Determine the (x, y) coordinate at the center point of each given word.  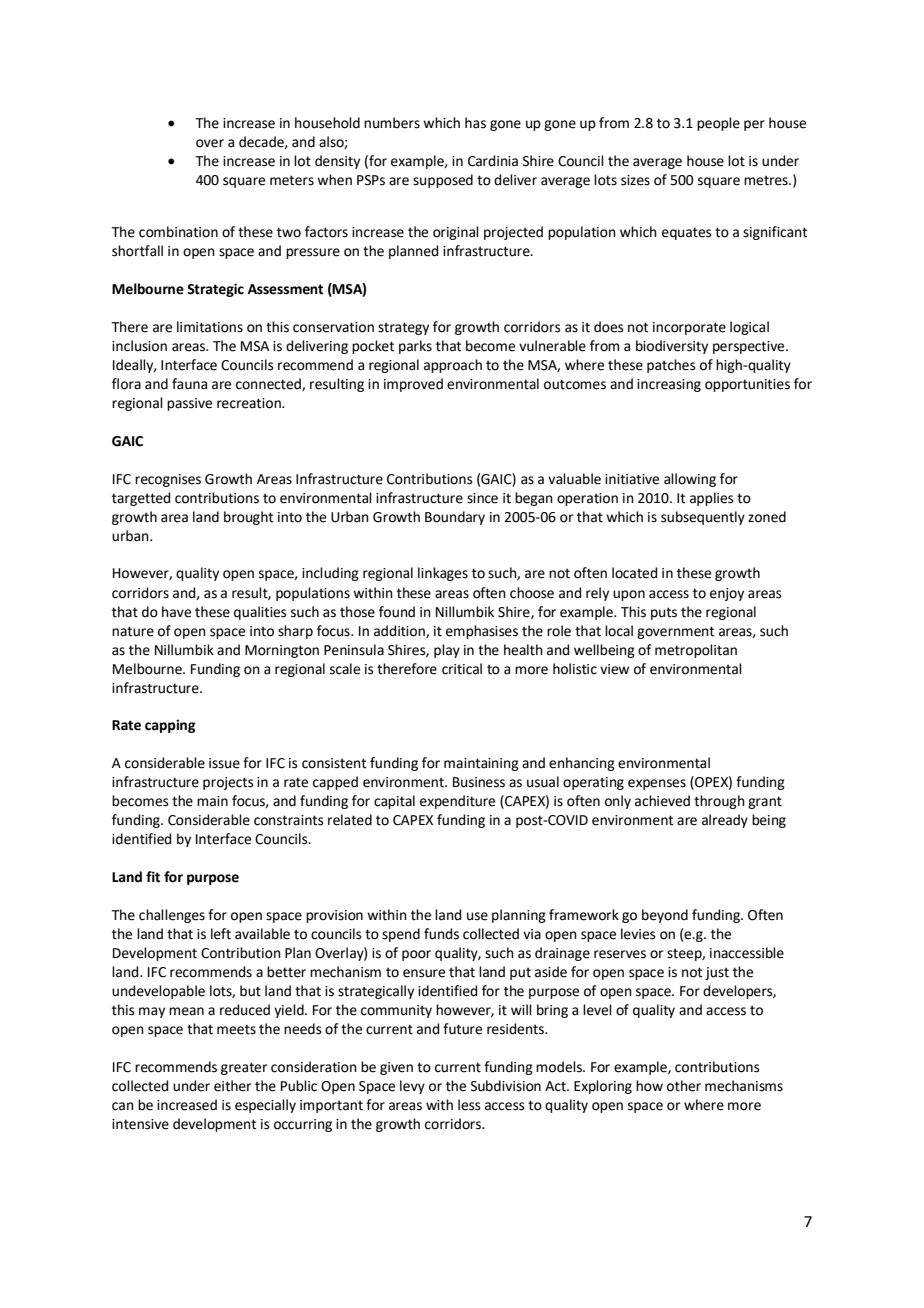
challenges (172, 916)
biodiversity (672, 347)
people (718, 124)
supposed (443, 181)
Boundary (455, 518)
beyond (665, 916)
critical (462, 669)
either (232, 1086)
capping (170, 726)
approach (453, 366)
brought (248, 518)
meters (292, 180)
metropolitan (696, 651)
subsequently (703, 518)
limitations (210, 327)
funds (441, 934)
